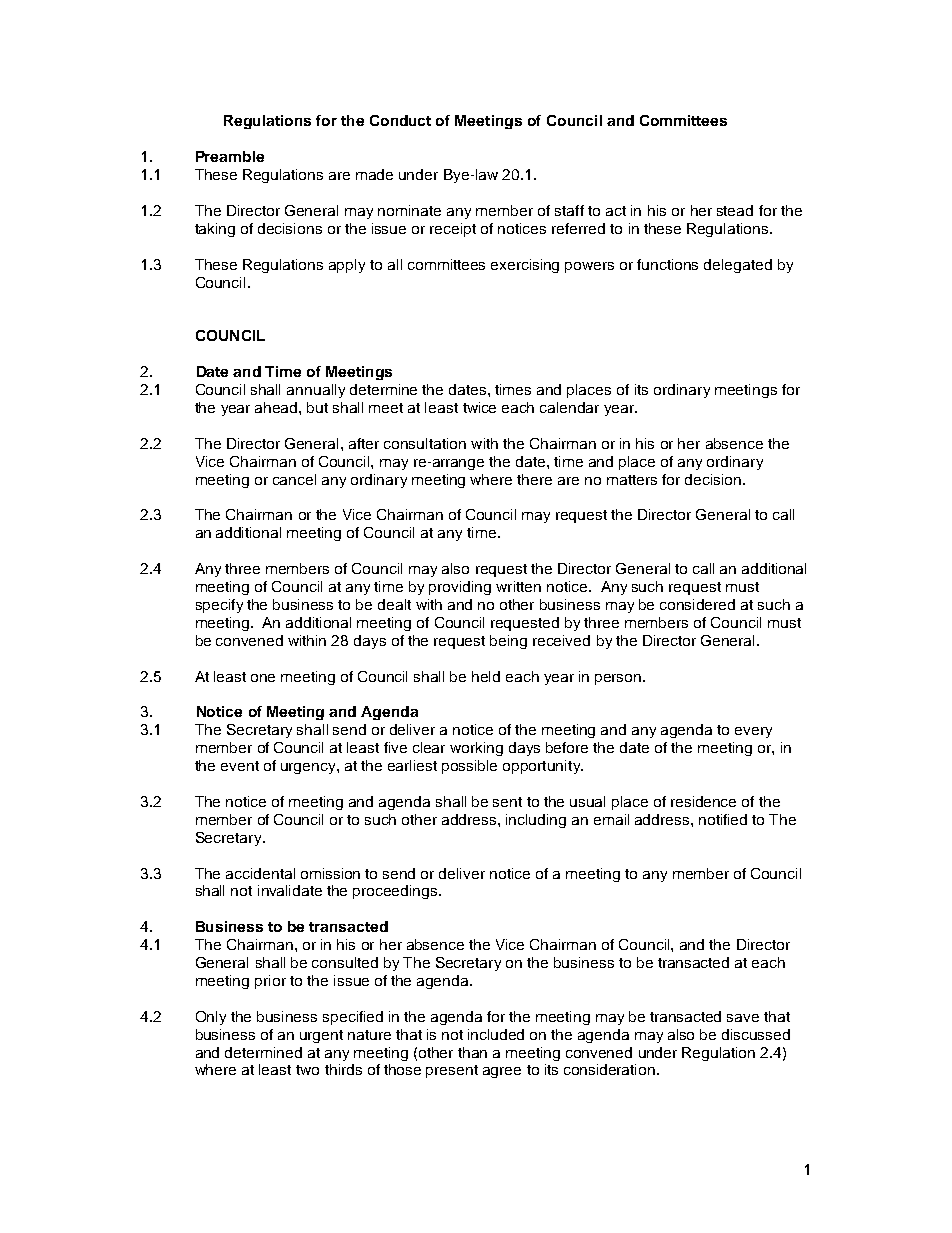 Image resolution: width=952 pixels, height=1233 pixels. Describe the element at coordinates (723, 819) in the image. I see `notified` at that location.
